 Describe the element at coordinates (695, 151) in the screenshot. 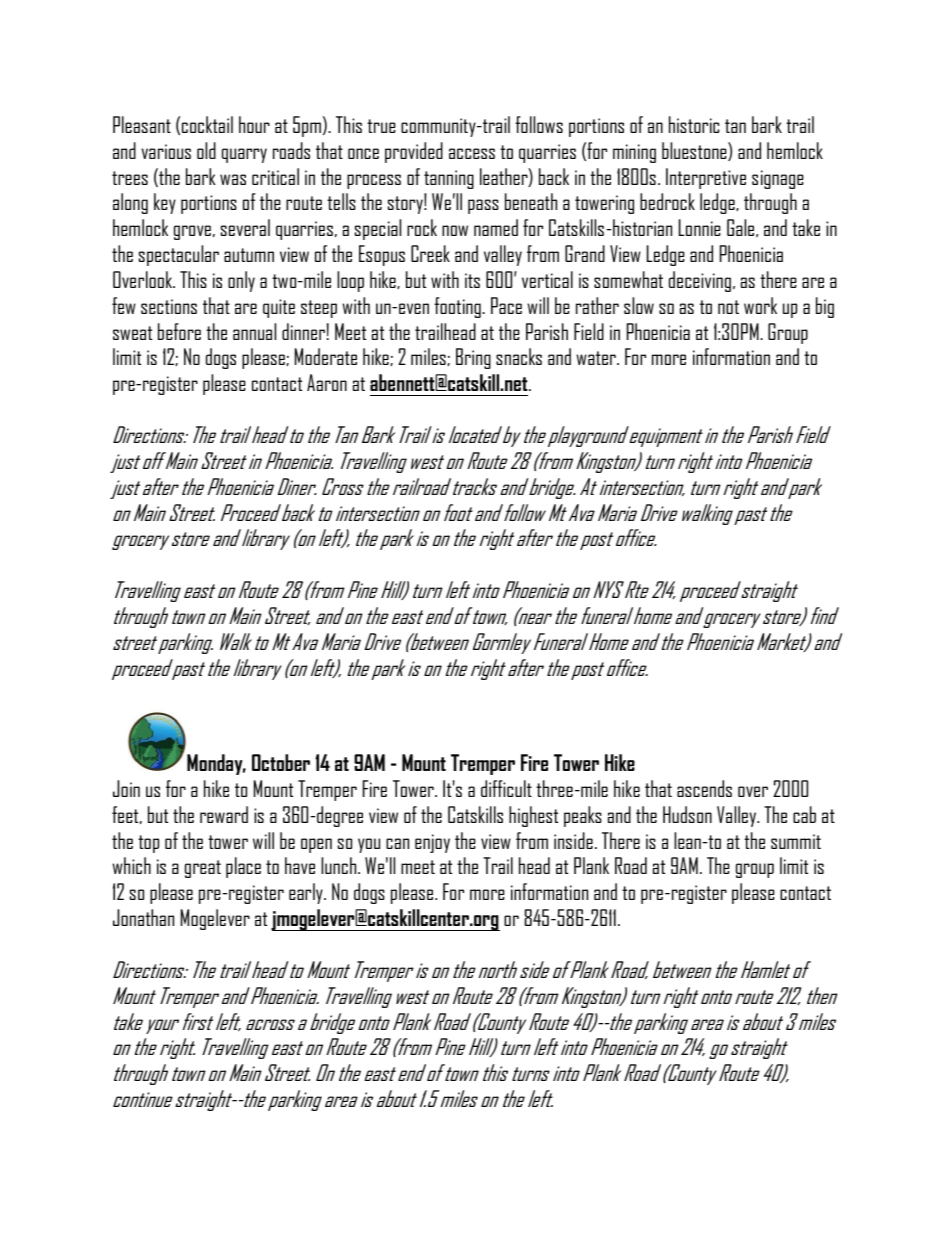

I see `bluestone` at that location.
